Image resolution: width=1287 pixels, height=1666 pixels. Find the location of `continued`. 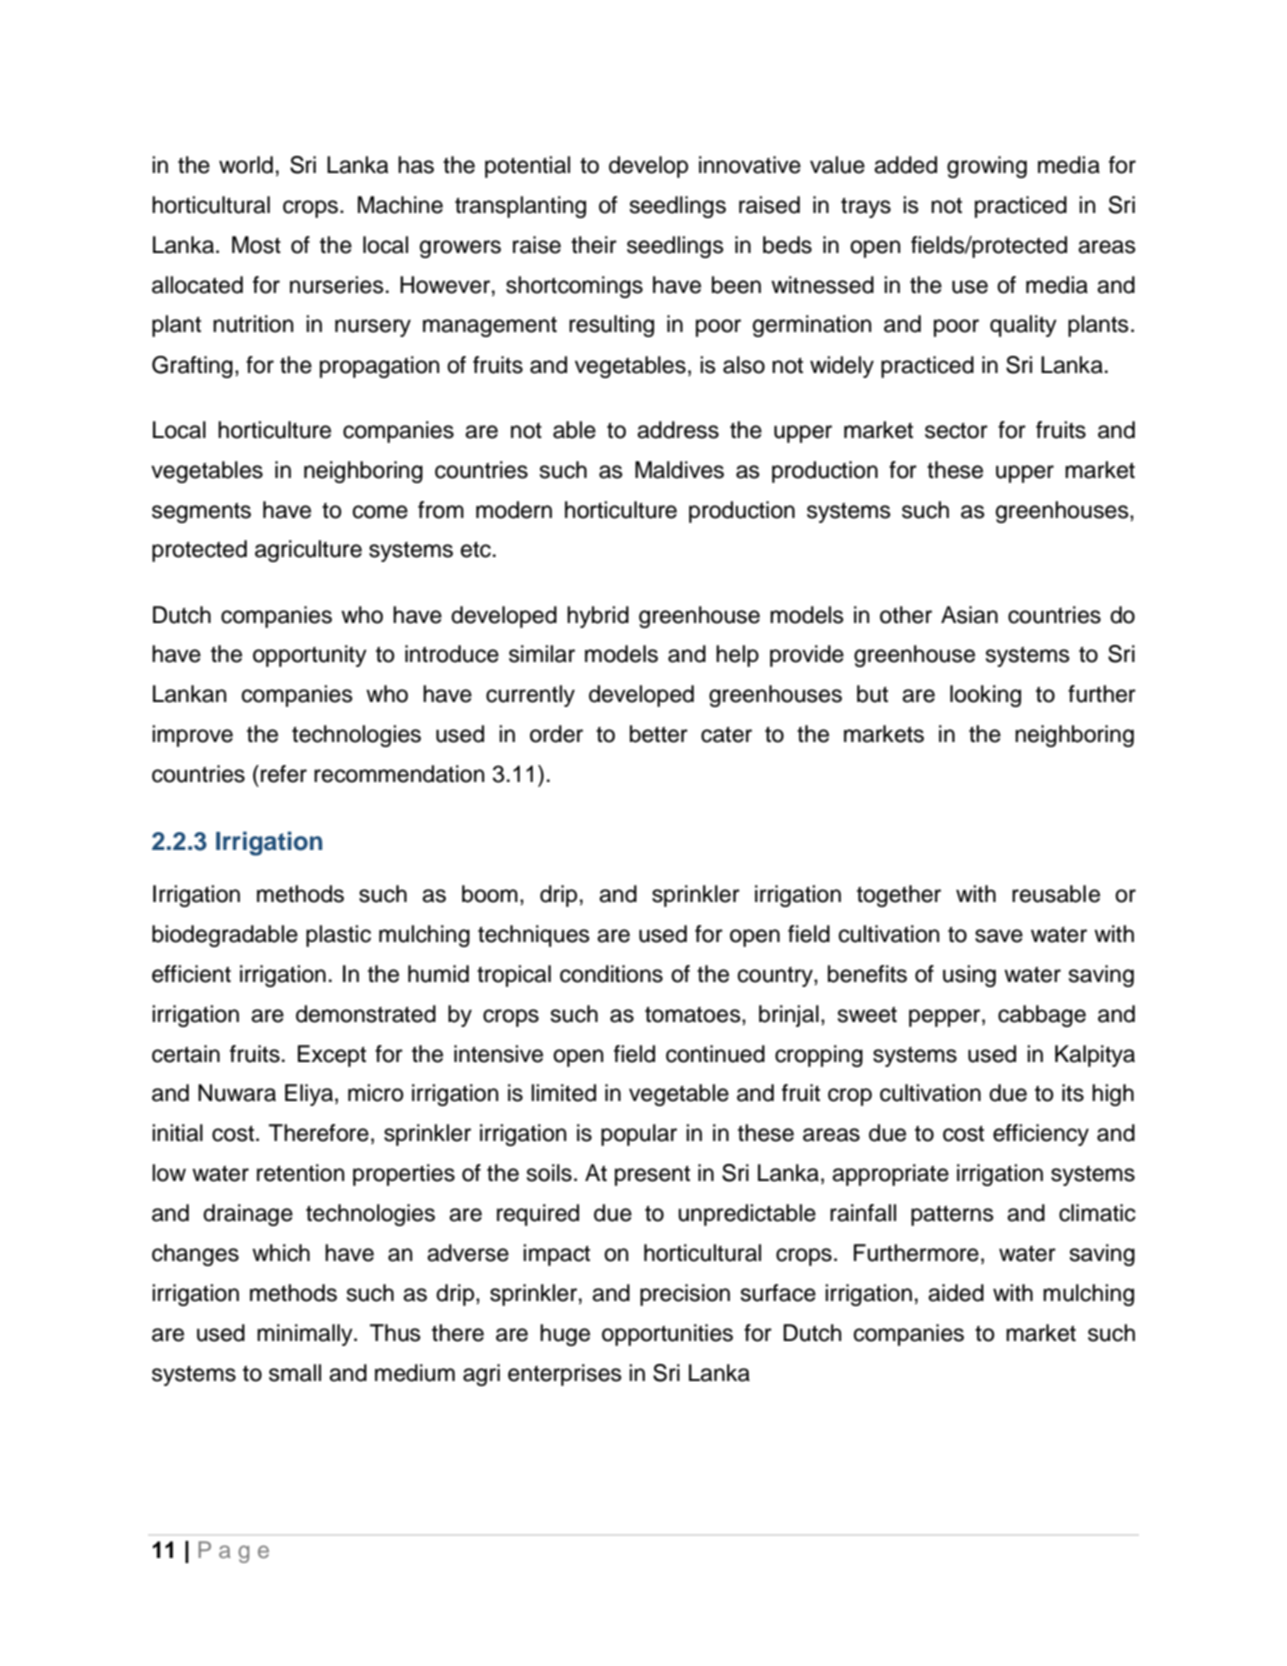

continued is located at coordinates (715, 1054).
